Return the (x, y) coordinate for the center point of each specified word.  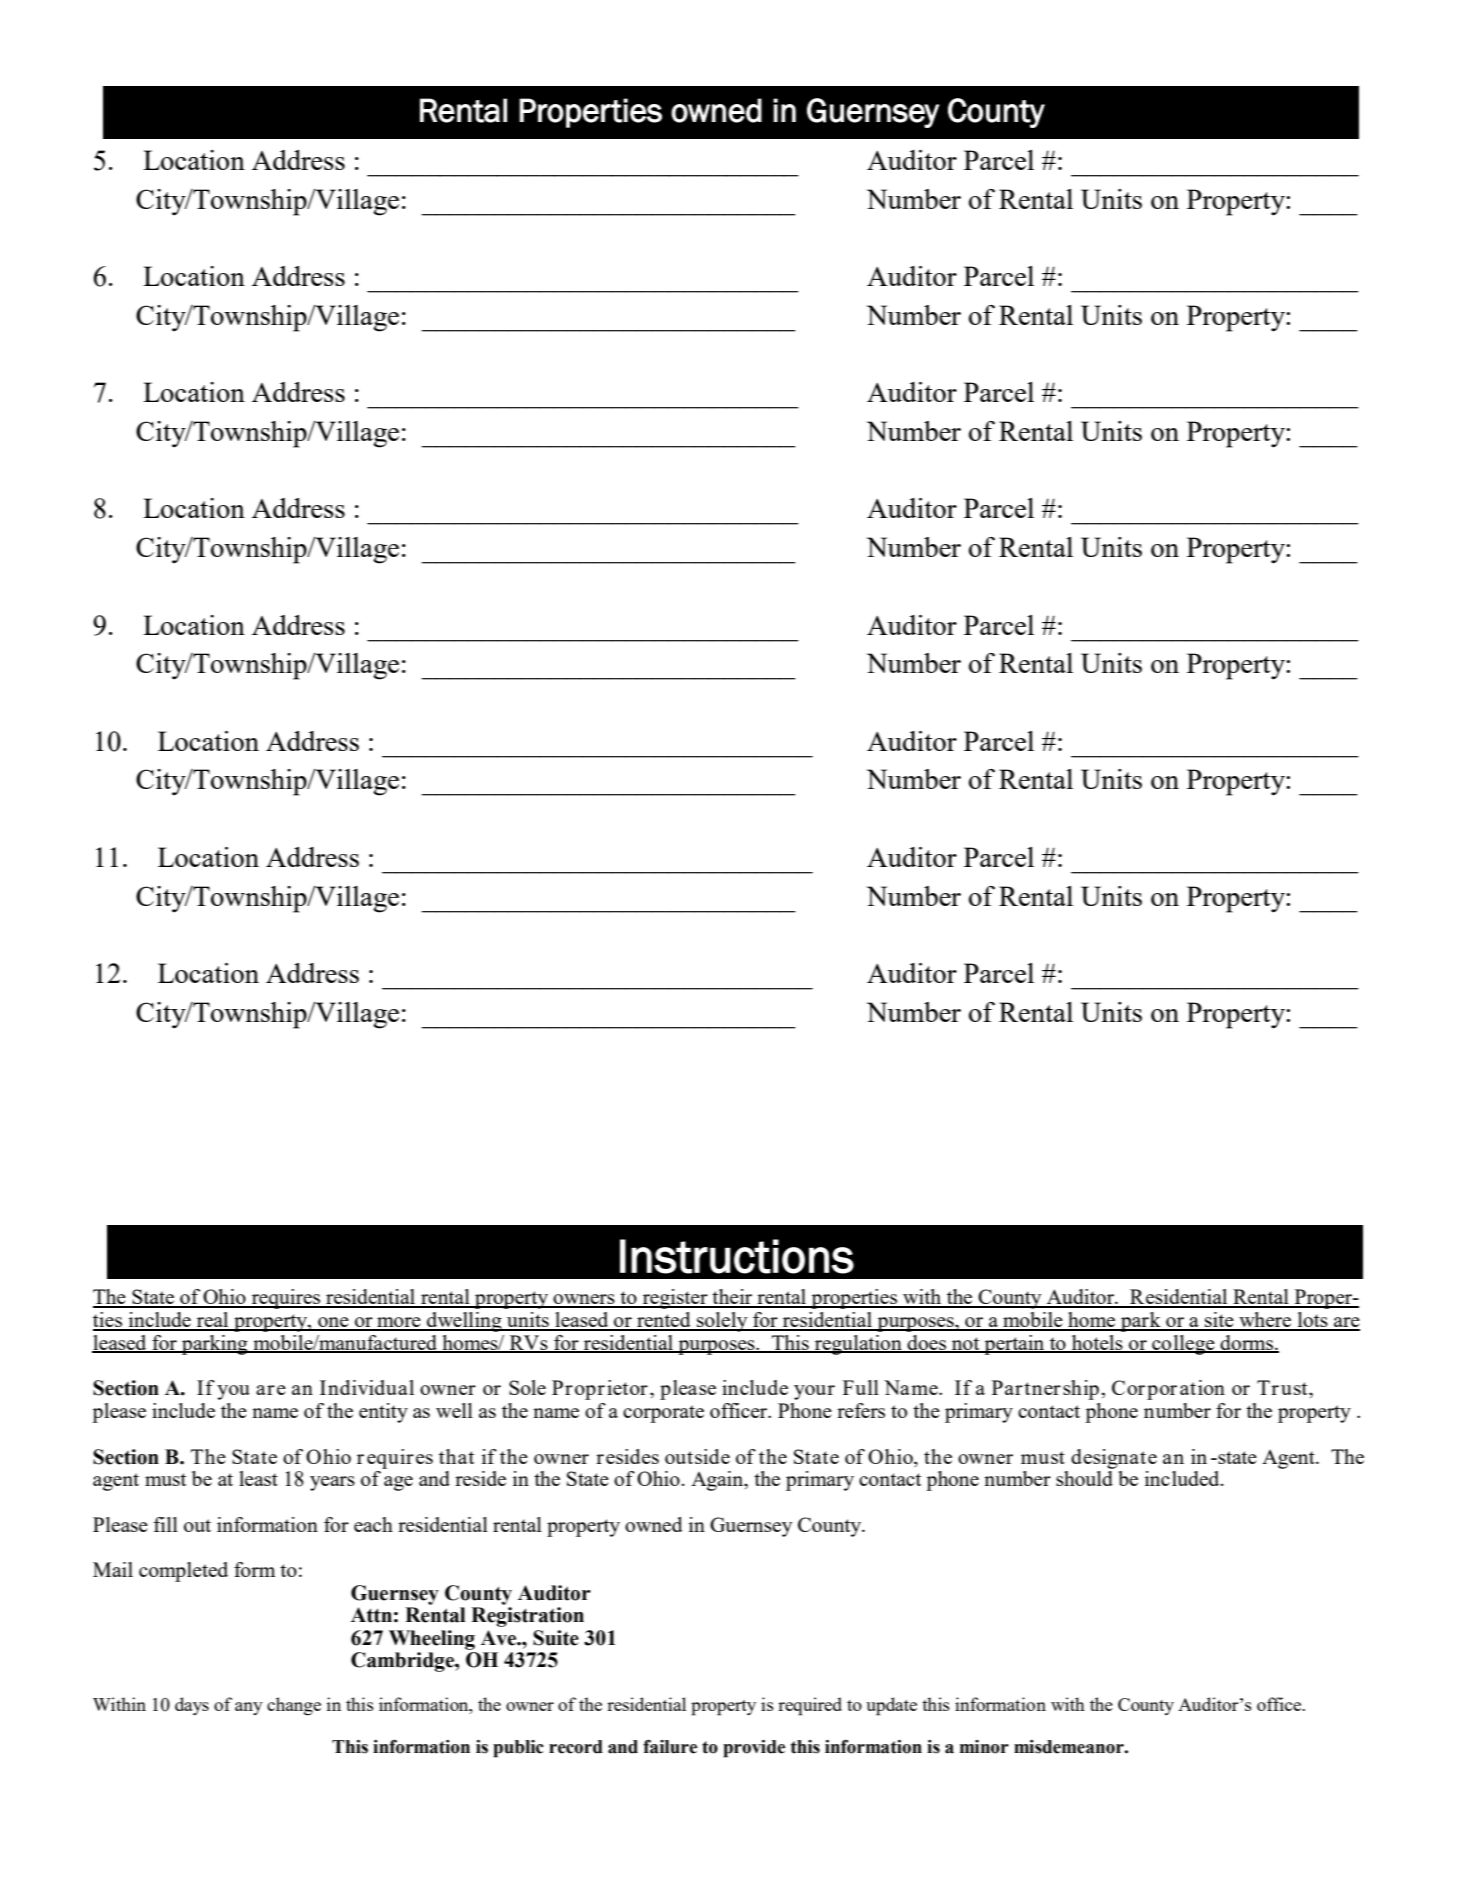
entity (383, 1413)
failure (670, 1746)
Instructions (737, 1256)
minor (984, 1747)
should (1084, 1478)
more (399, 1323)
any (249, 1708)
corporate (663, 1414)
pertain (1014, 1345)
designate (1114, 1459)
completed (183, 1572)
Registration (527, 1617)
